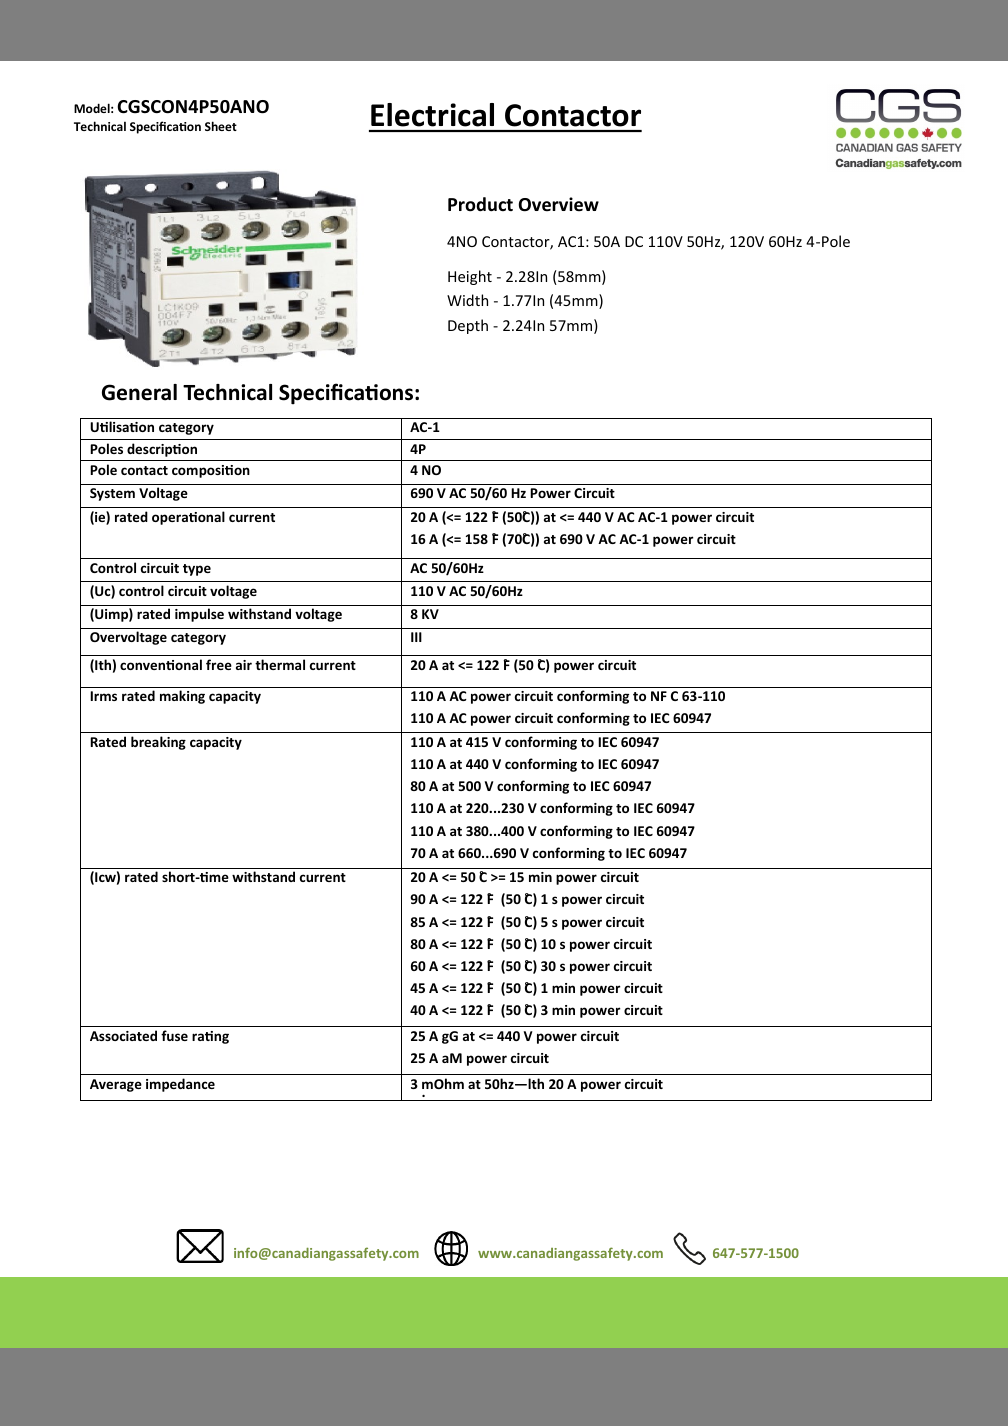 This screenshot has height=1426, width=1008. Describe the element at coordinates (221, 126) in the screenshot. I see `Sheet` at that location.
